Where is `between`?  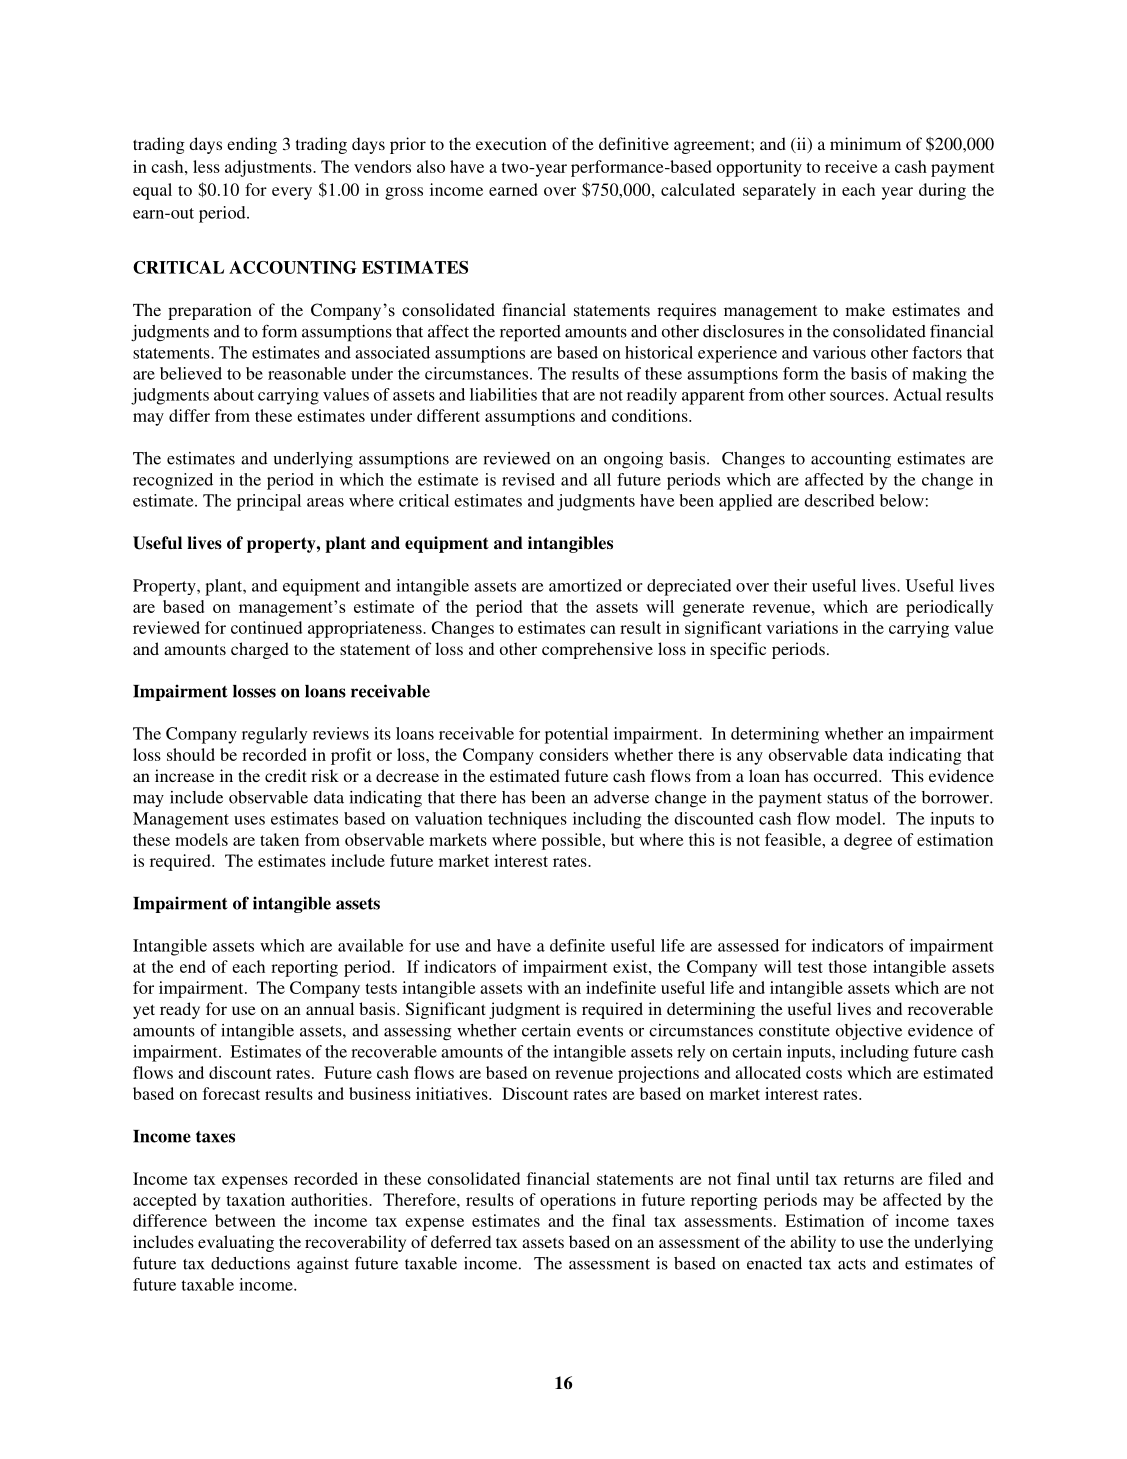 between is located at coordinates (245, 1220).
